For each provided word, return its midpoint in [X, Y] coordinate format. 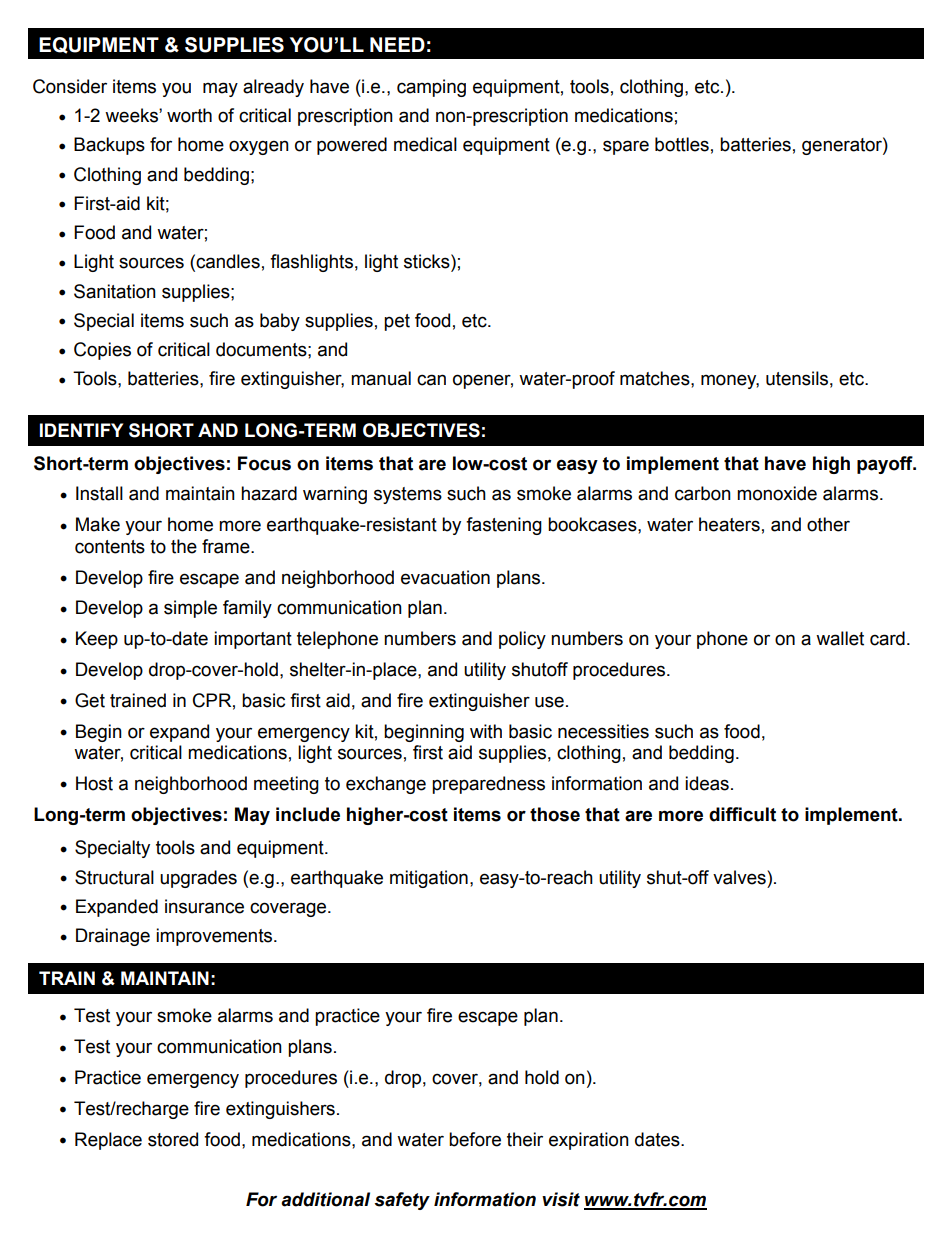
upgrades [198, 879]
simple [190, 609]
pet [397, 322]
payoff [886, 465]
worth [189, 115]
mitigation [429, 879]
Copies [102, 351]
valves [740, 877]
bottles [682, 144]
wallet [840, 638]
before [475, 1139]
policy [522, 640]
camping [431, 88]
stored [173, 1139]
